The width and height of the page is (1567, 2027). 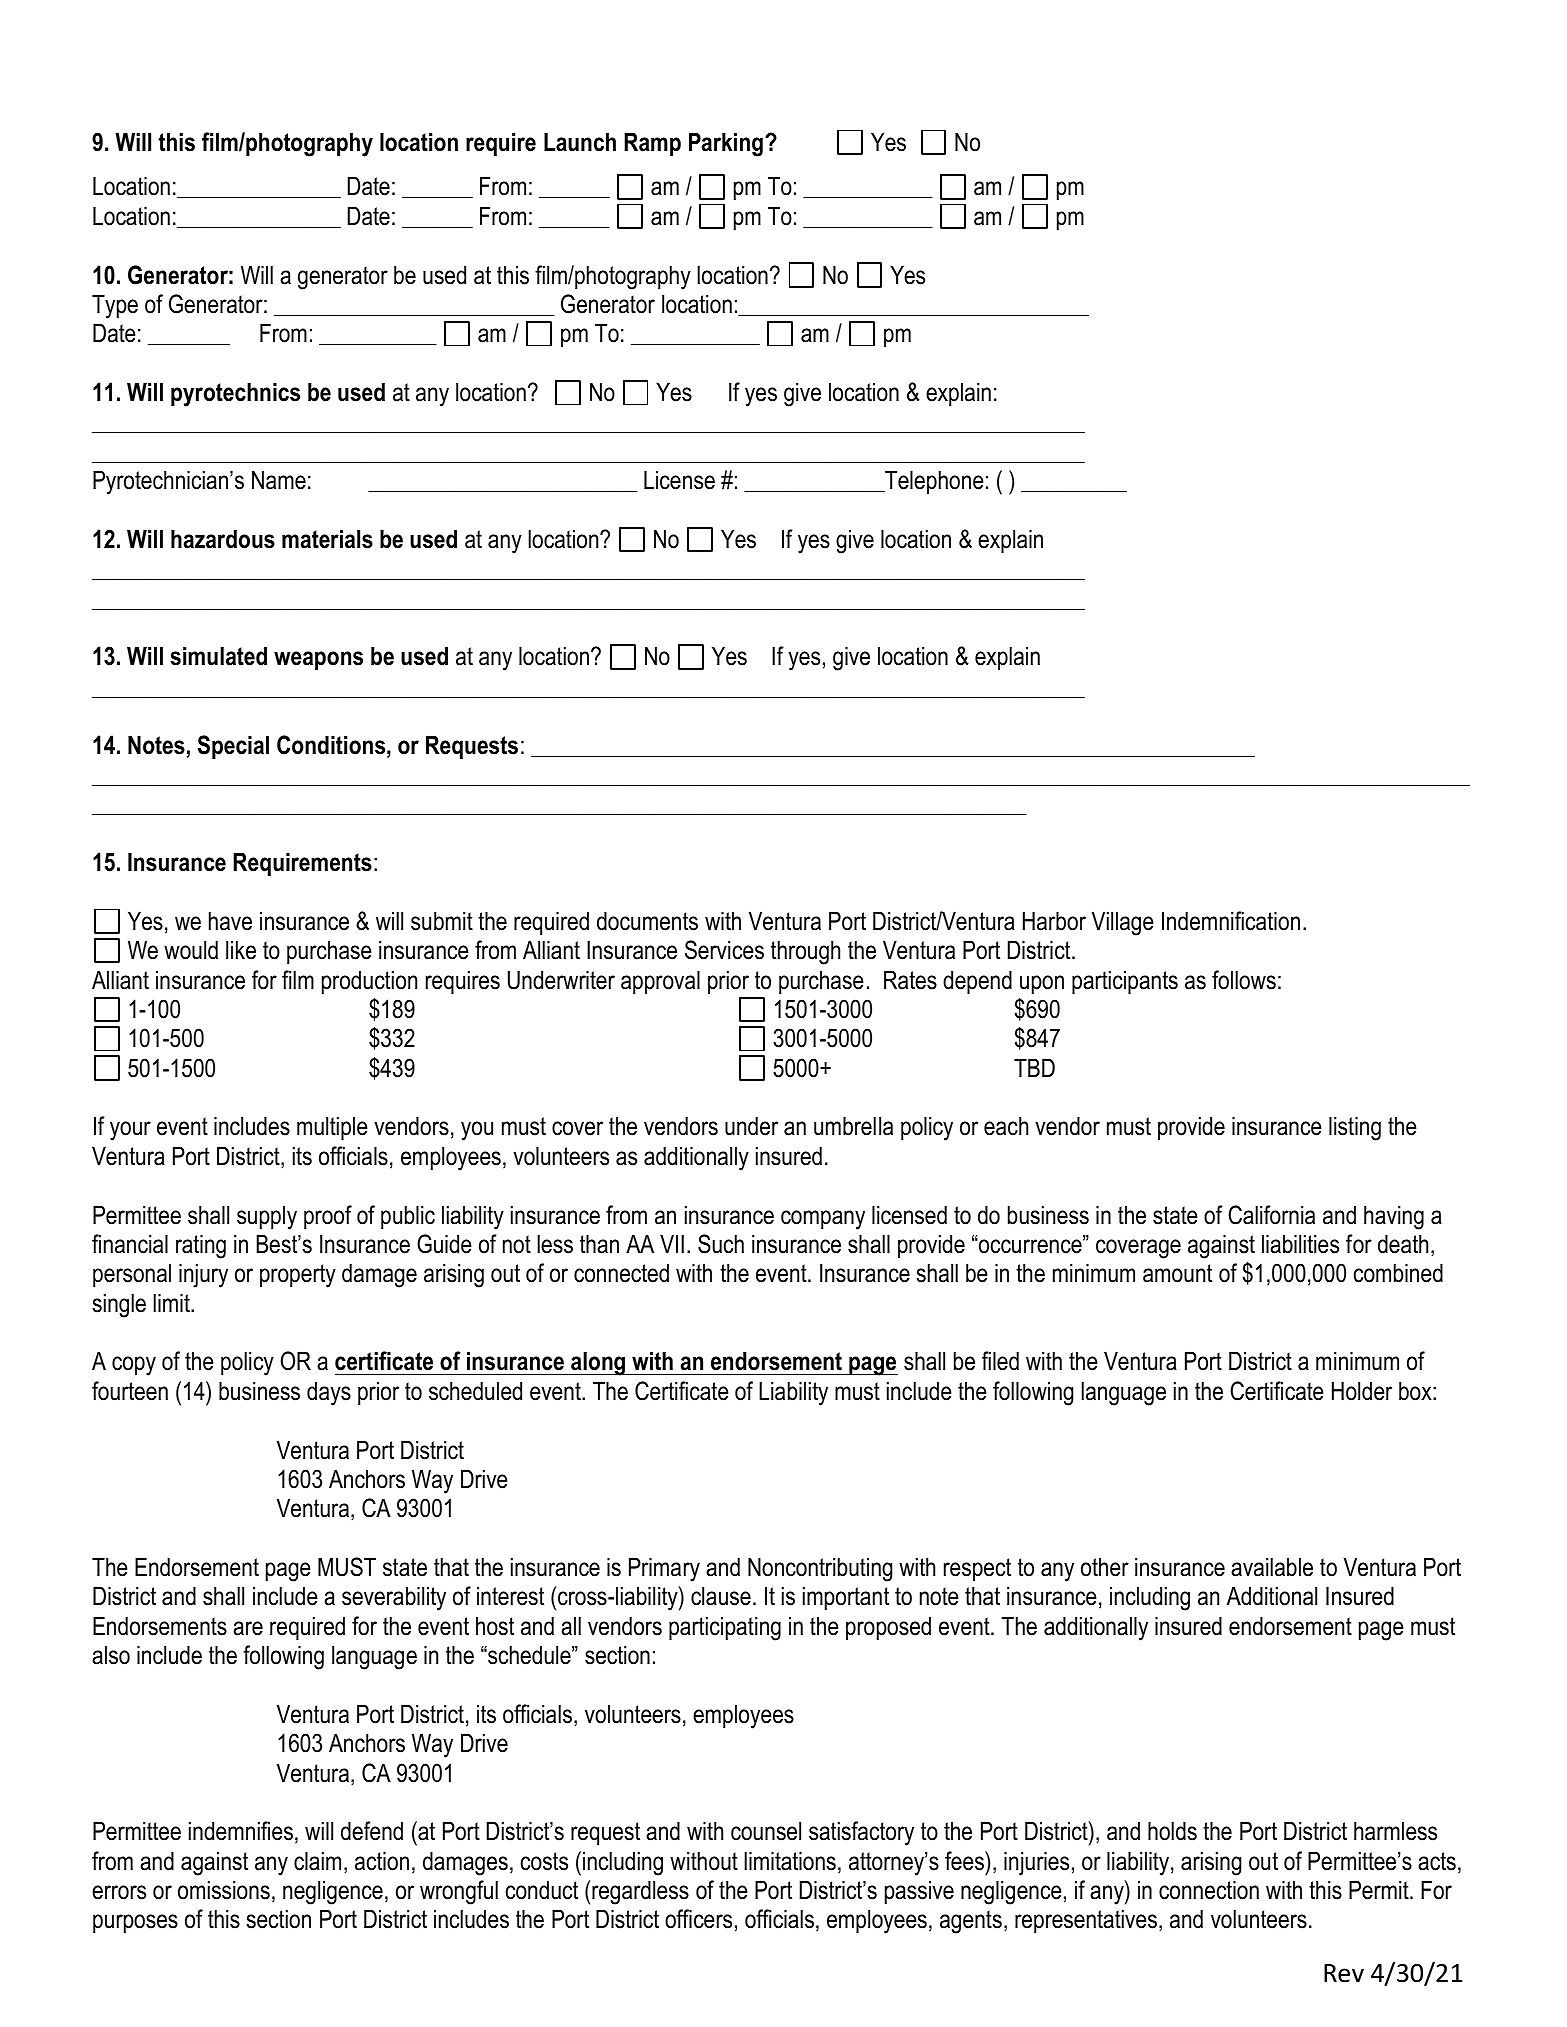 What do you see at coordinates (332, 1128) in the page?
I see `multiple` at bounding box center [332, 1128].
